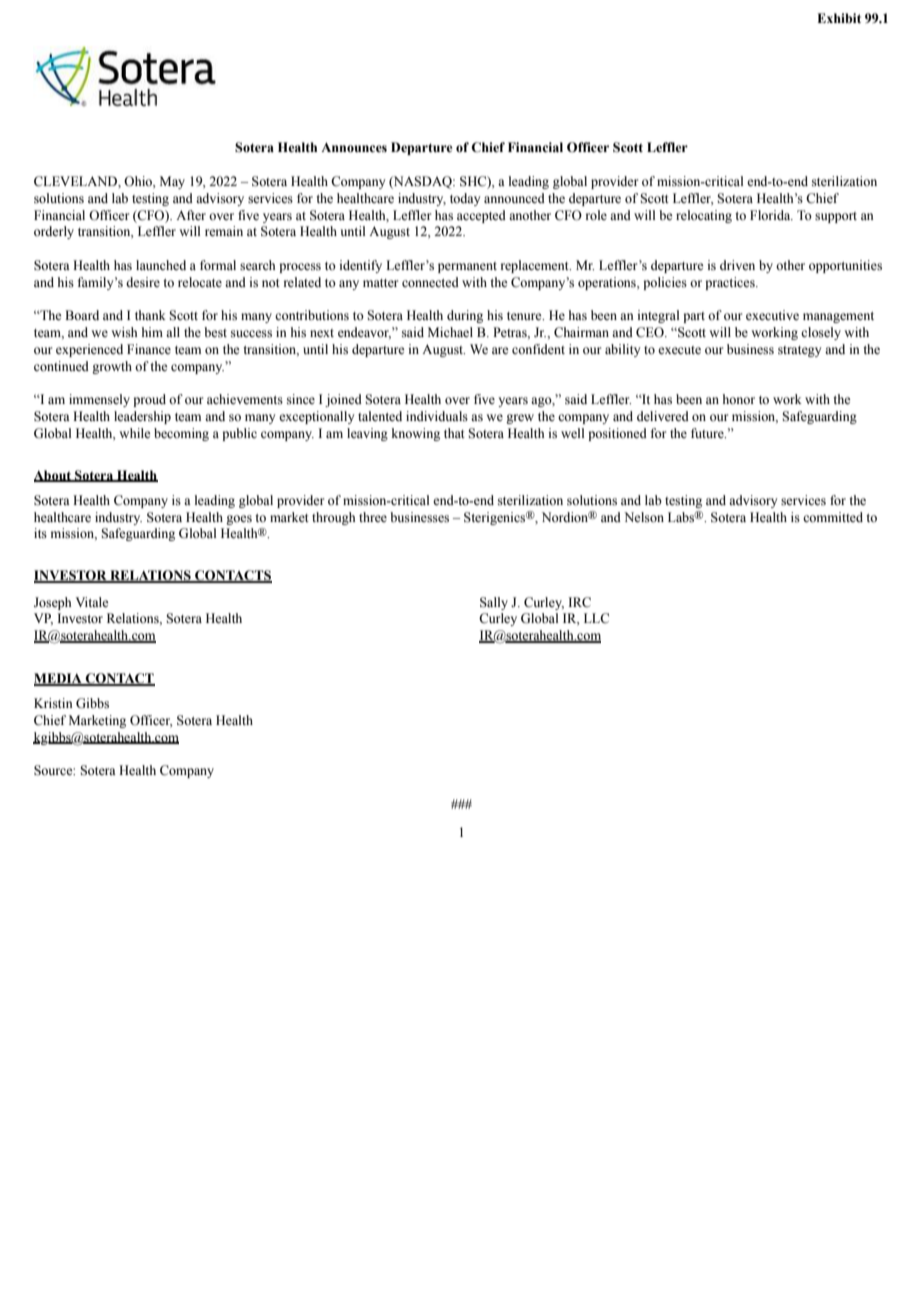 The width and height of the document is (924, 1308). Describe the element at coordinates (771, 215) in the document. I see `Florida` at that location.
